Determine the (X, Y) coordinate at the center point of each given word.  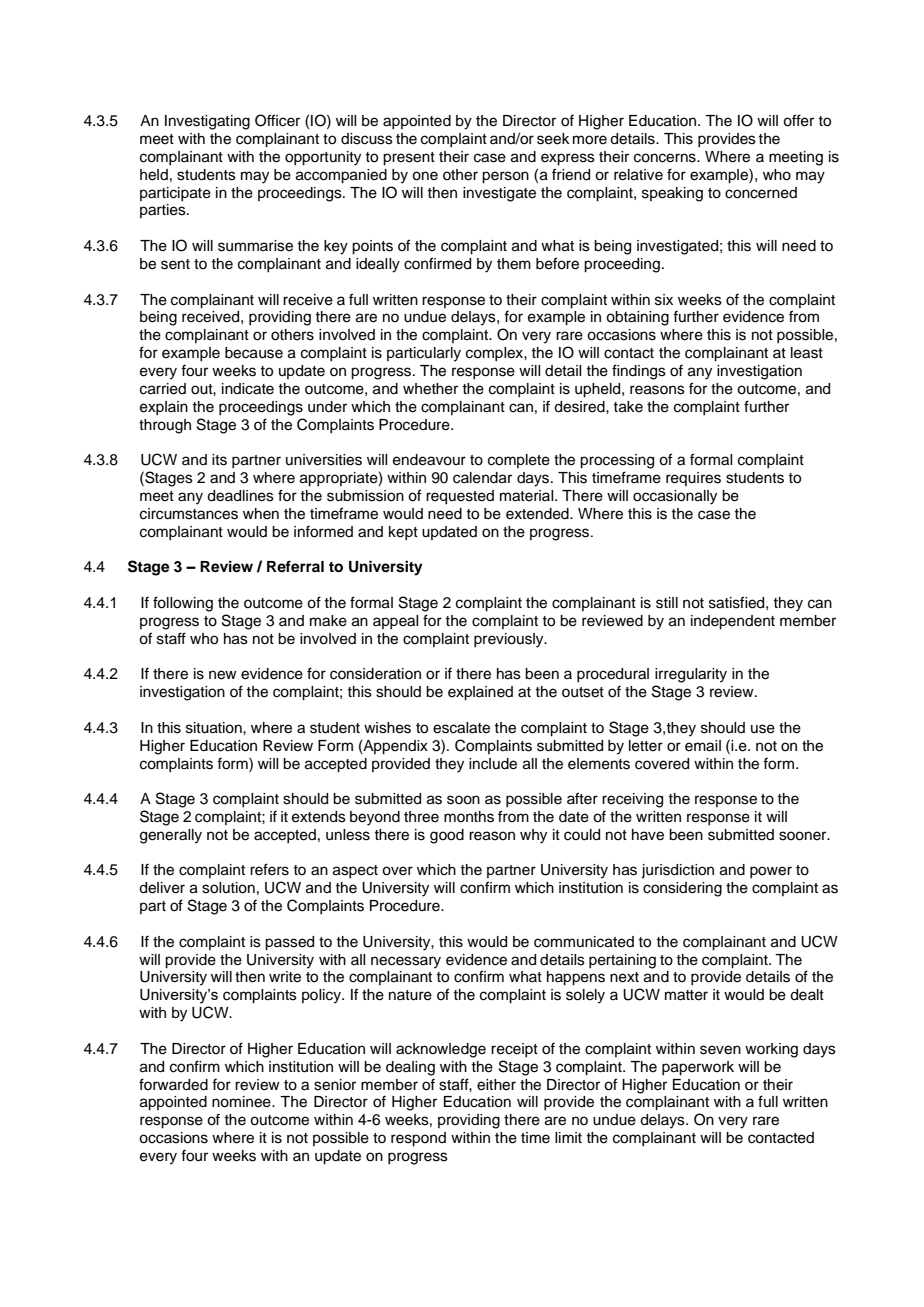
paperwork (698, 1068)
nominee (242, 1102)
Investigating (207, 122)
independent (733, 622)
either (496, 1085)
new (223, 675)
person (505, 177)
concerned (761, 193)
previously (510, 640)
